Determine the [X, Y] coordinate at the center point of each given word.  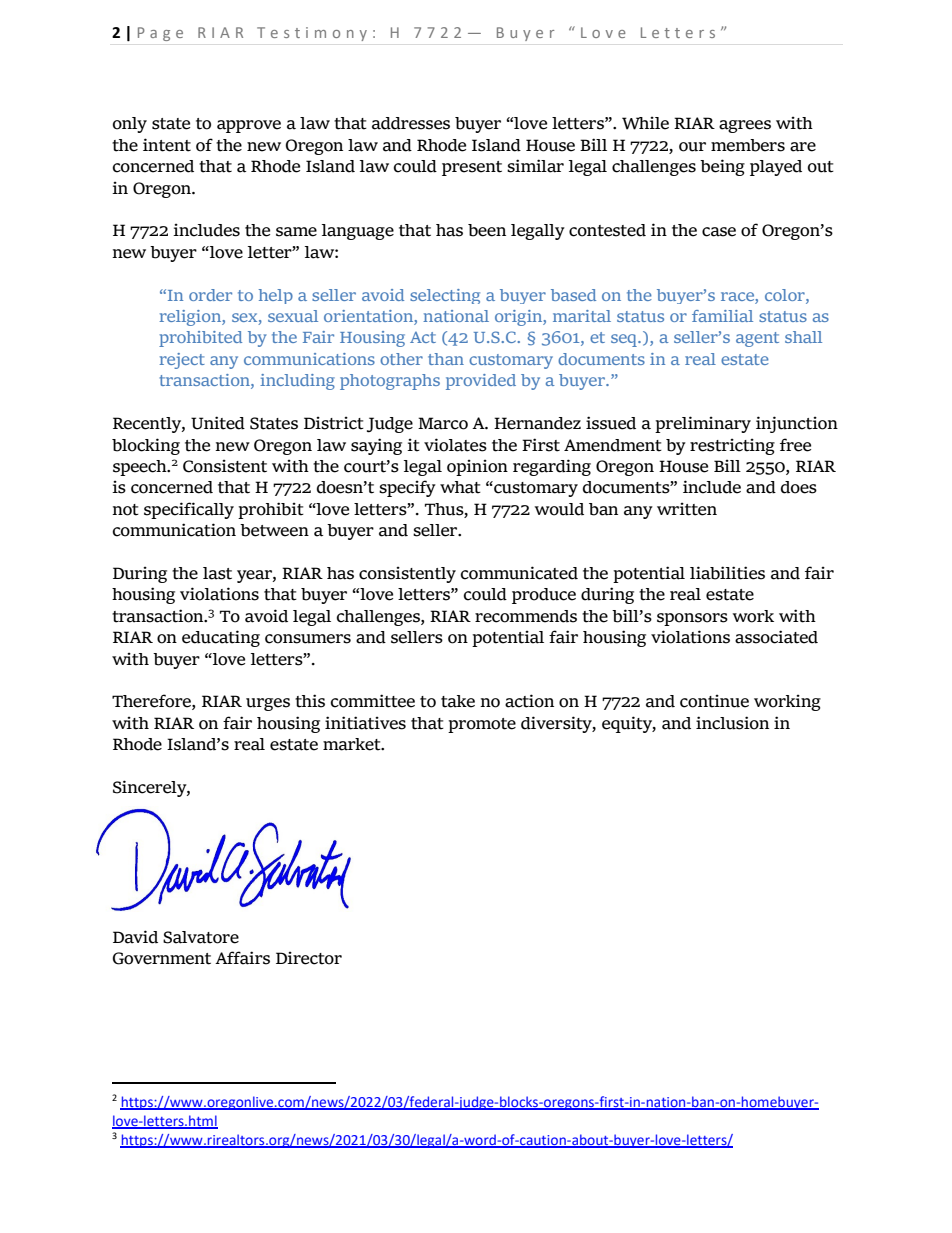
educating [221, 638]
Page [160, 34]
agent [757, 339]
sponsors [692, 619]
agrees [745, 126]
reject [182, 361]
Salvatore [201, 937]
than [446, 359]
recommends [526, 616]
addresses [411, 123]
